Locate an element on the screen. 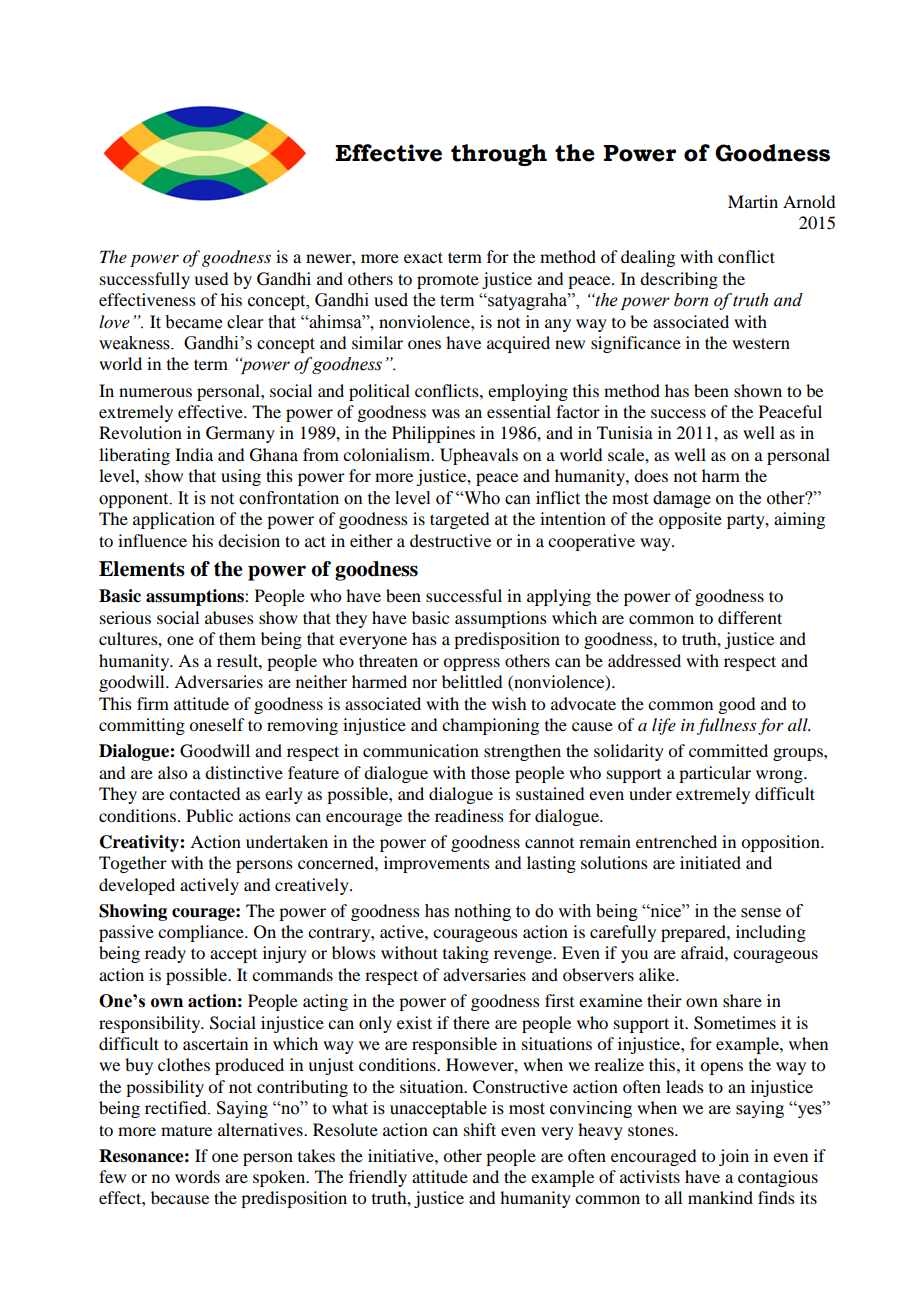  words is located at coordinates (197, 1176).
